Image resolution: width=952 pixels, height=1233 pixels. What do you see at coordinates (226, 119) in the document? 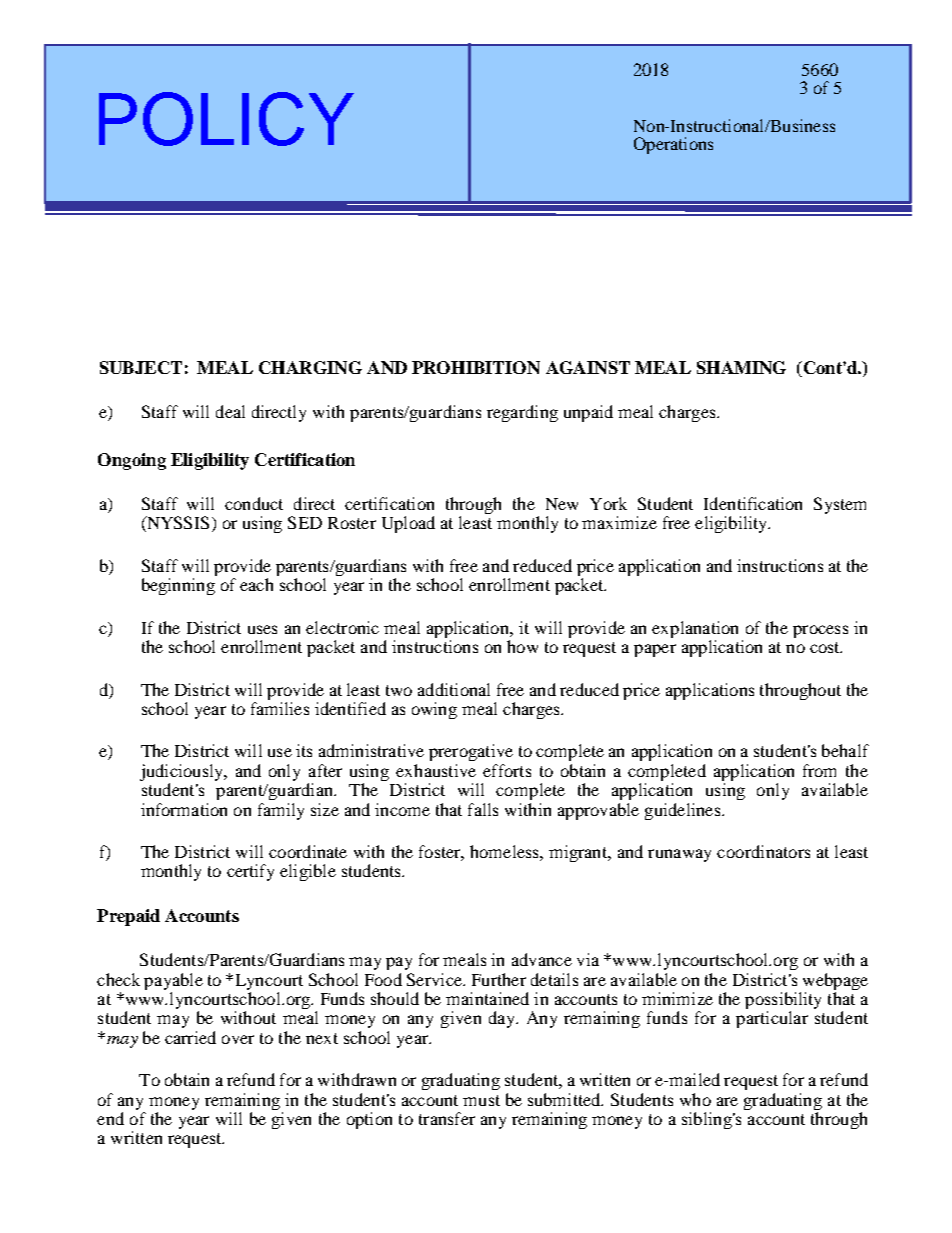
I see `POLICY` at bounding box center [226, 119].
